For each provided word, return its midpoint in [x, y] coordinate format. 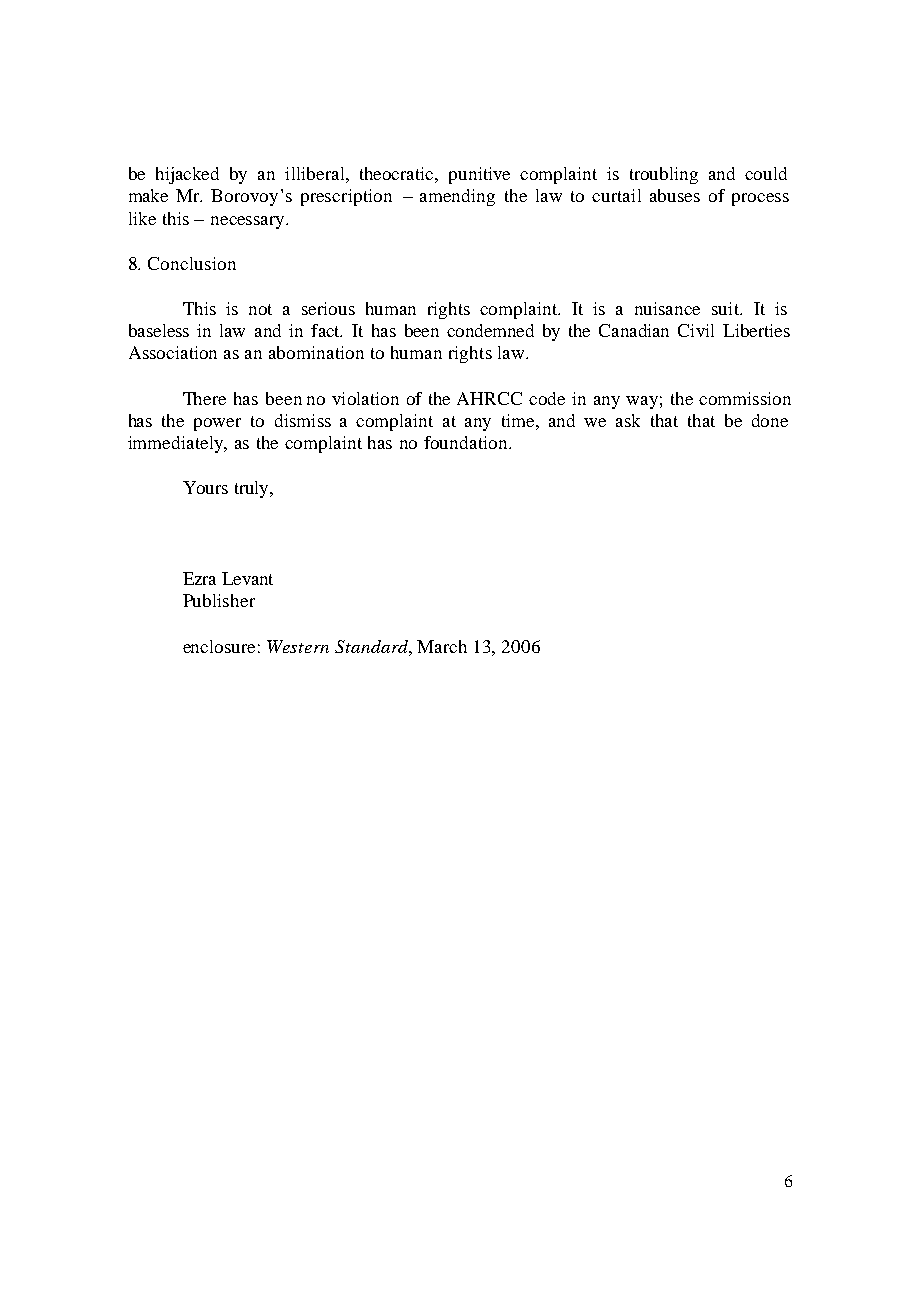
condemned [490, 330]
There [204, 398]
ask [628, 420]
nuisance [667, 308]
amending [457, 197]
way [642, 402]
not [260, 309]
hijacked [187, 175]
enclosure [219, 646]
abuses [675, 195]
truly [253, 489]
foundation [467, 442]
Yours [205, 487]
